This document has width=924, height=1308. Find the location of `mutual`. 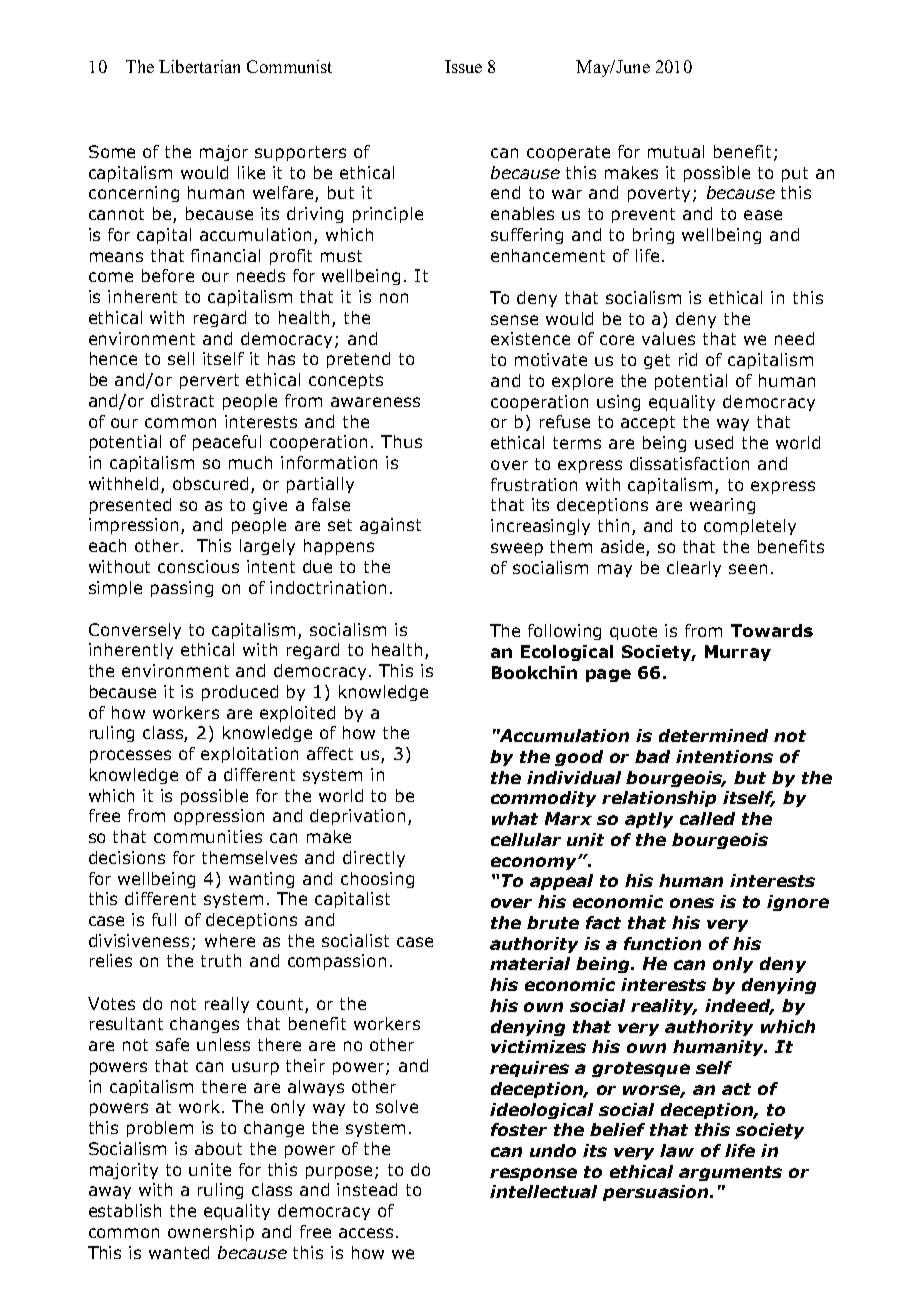

mutual is located at coordinates (676, 151).
